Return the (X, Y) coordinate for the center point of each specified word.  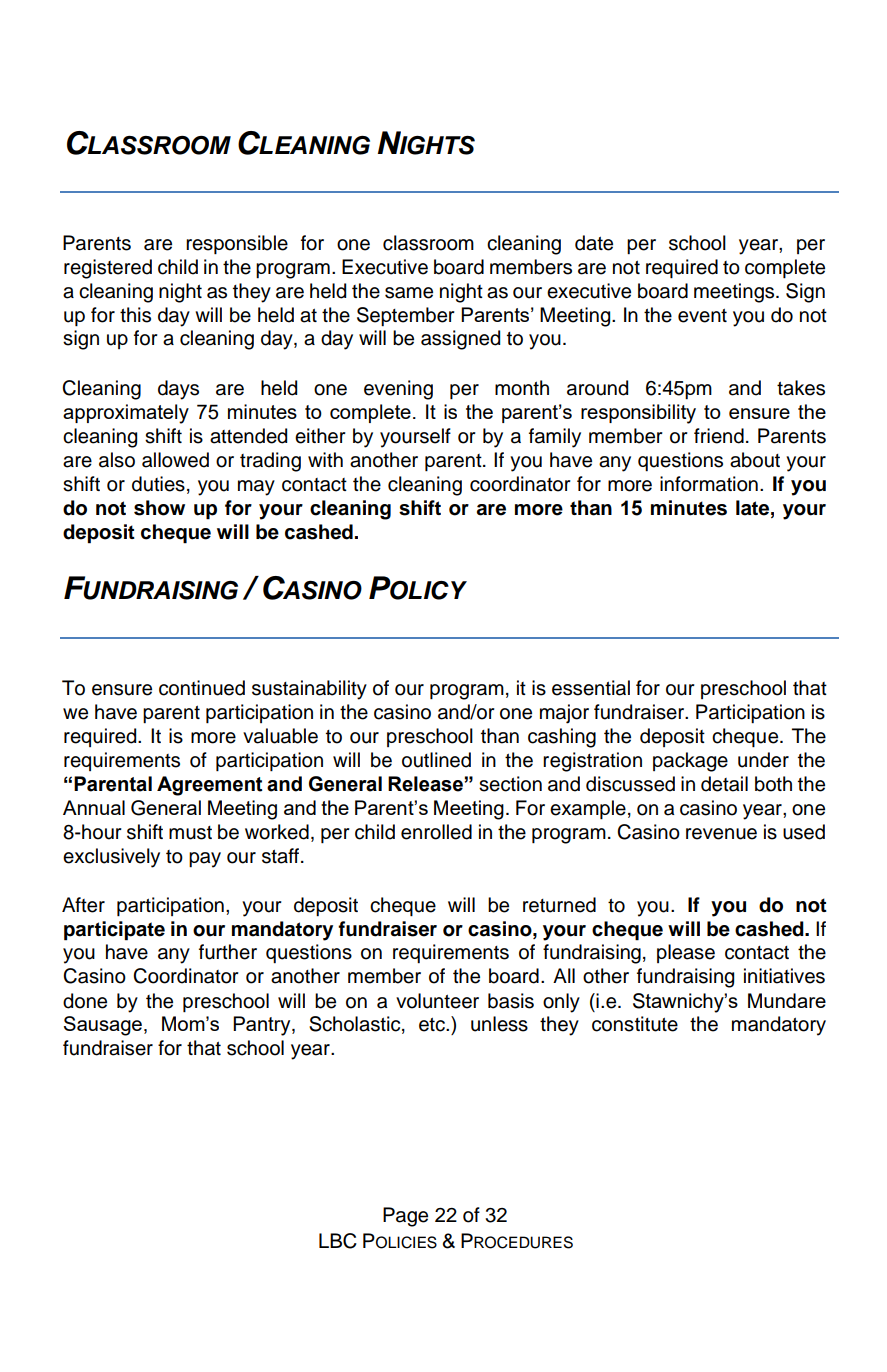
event (702, 315)
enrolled (436, 832)
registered (108, 269)
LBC (338, 1241)
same (409, 293)
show (159, 508)
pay (205, 860)
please (686, 953)
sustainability (309, 690)
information (709, 484)
